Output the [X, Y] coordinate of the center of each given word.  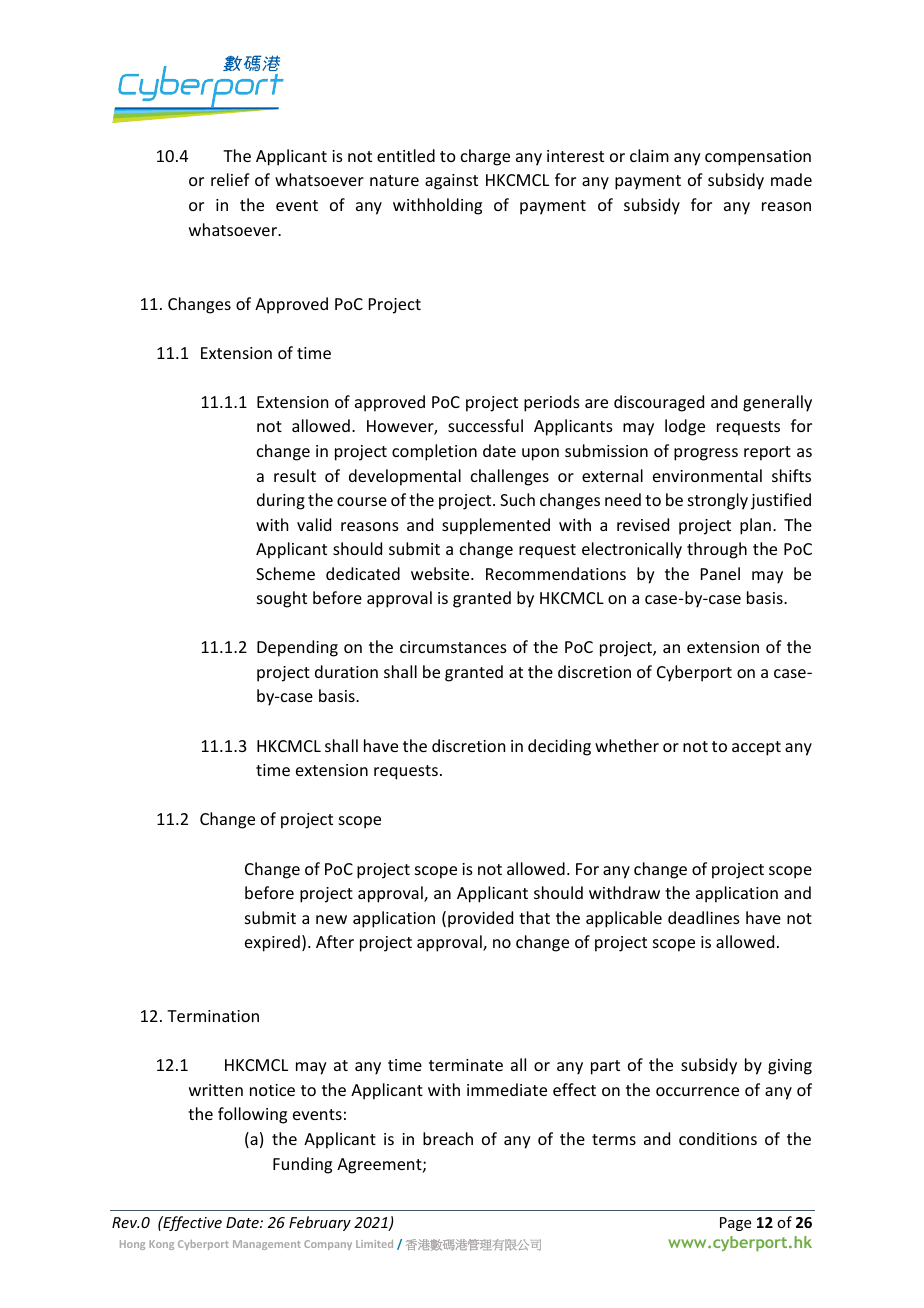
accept [756, 748]
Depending [297, 648]
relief [230, 179]
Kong [161, 1245]
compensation [758, 158]
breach [448, 1138]
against [451, 182]
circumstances [453, 647]
